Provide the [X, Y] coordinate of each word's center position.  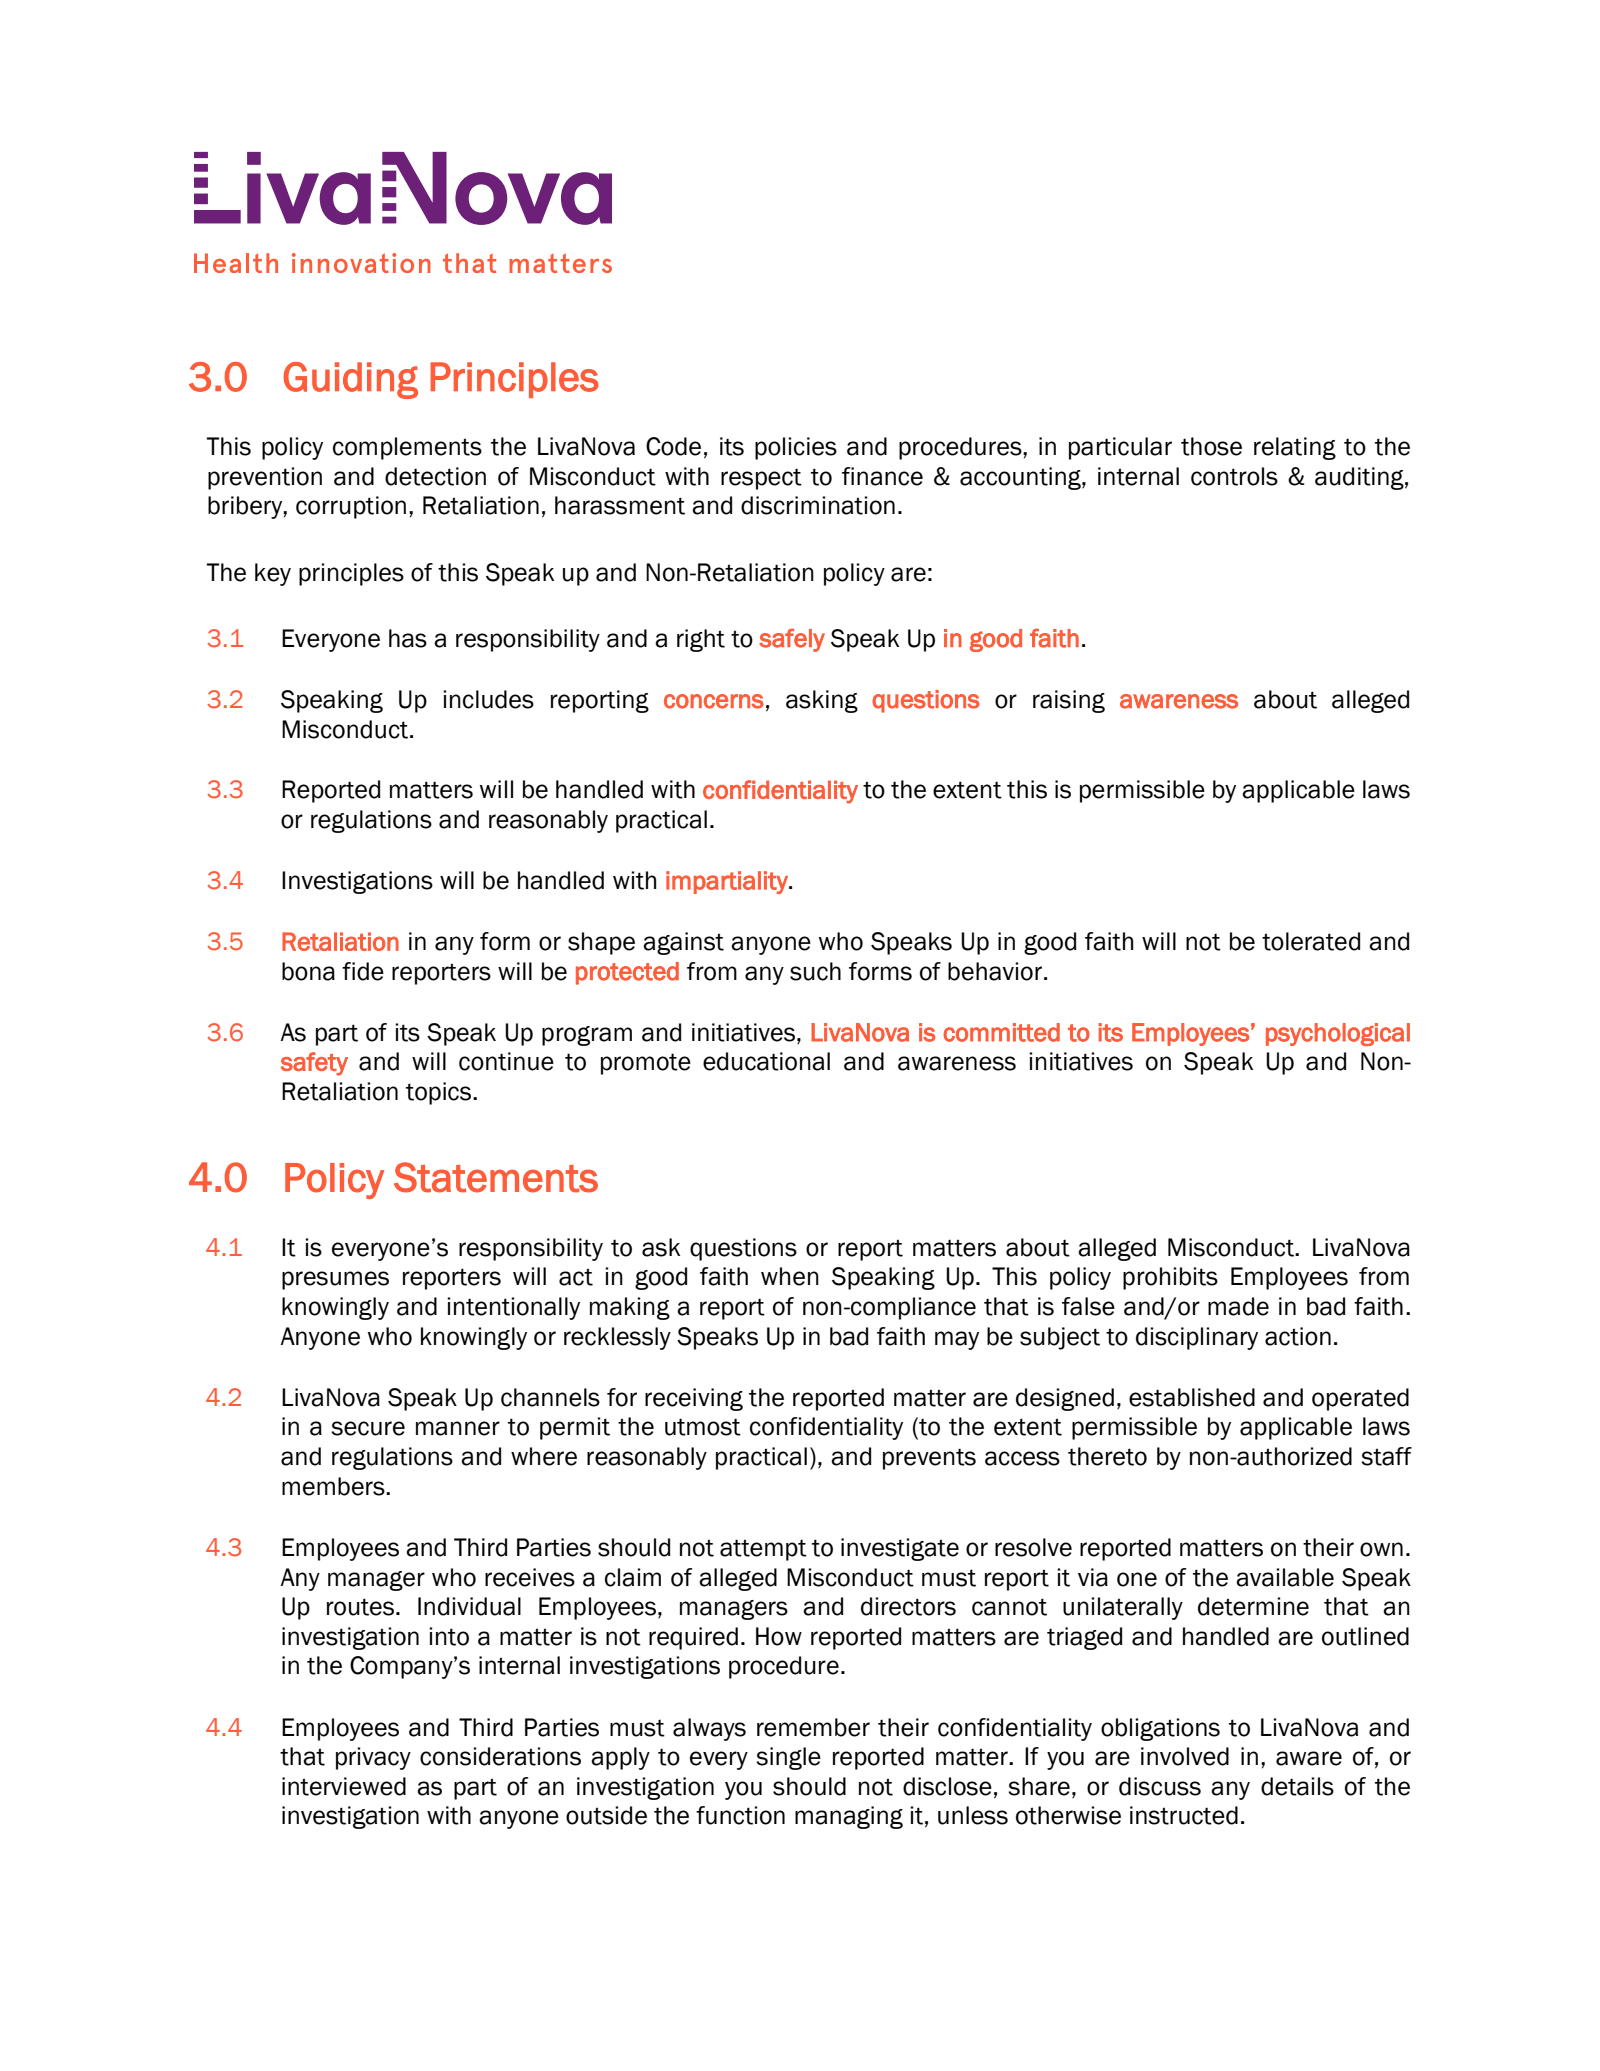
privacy [373, 1758]
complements [407, 448]
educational [766, 1061]
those [1211, 446]
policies [796, 448]
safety [314, 1064]
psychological [1338, 1034]
